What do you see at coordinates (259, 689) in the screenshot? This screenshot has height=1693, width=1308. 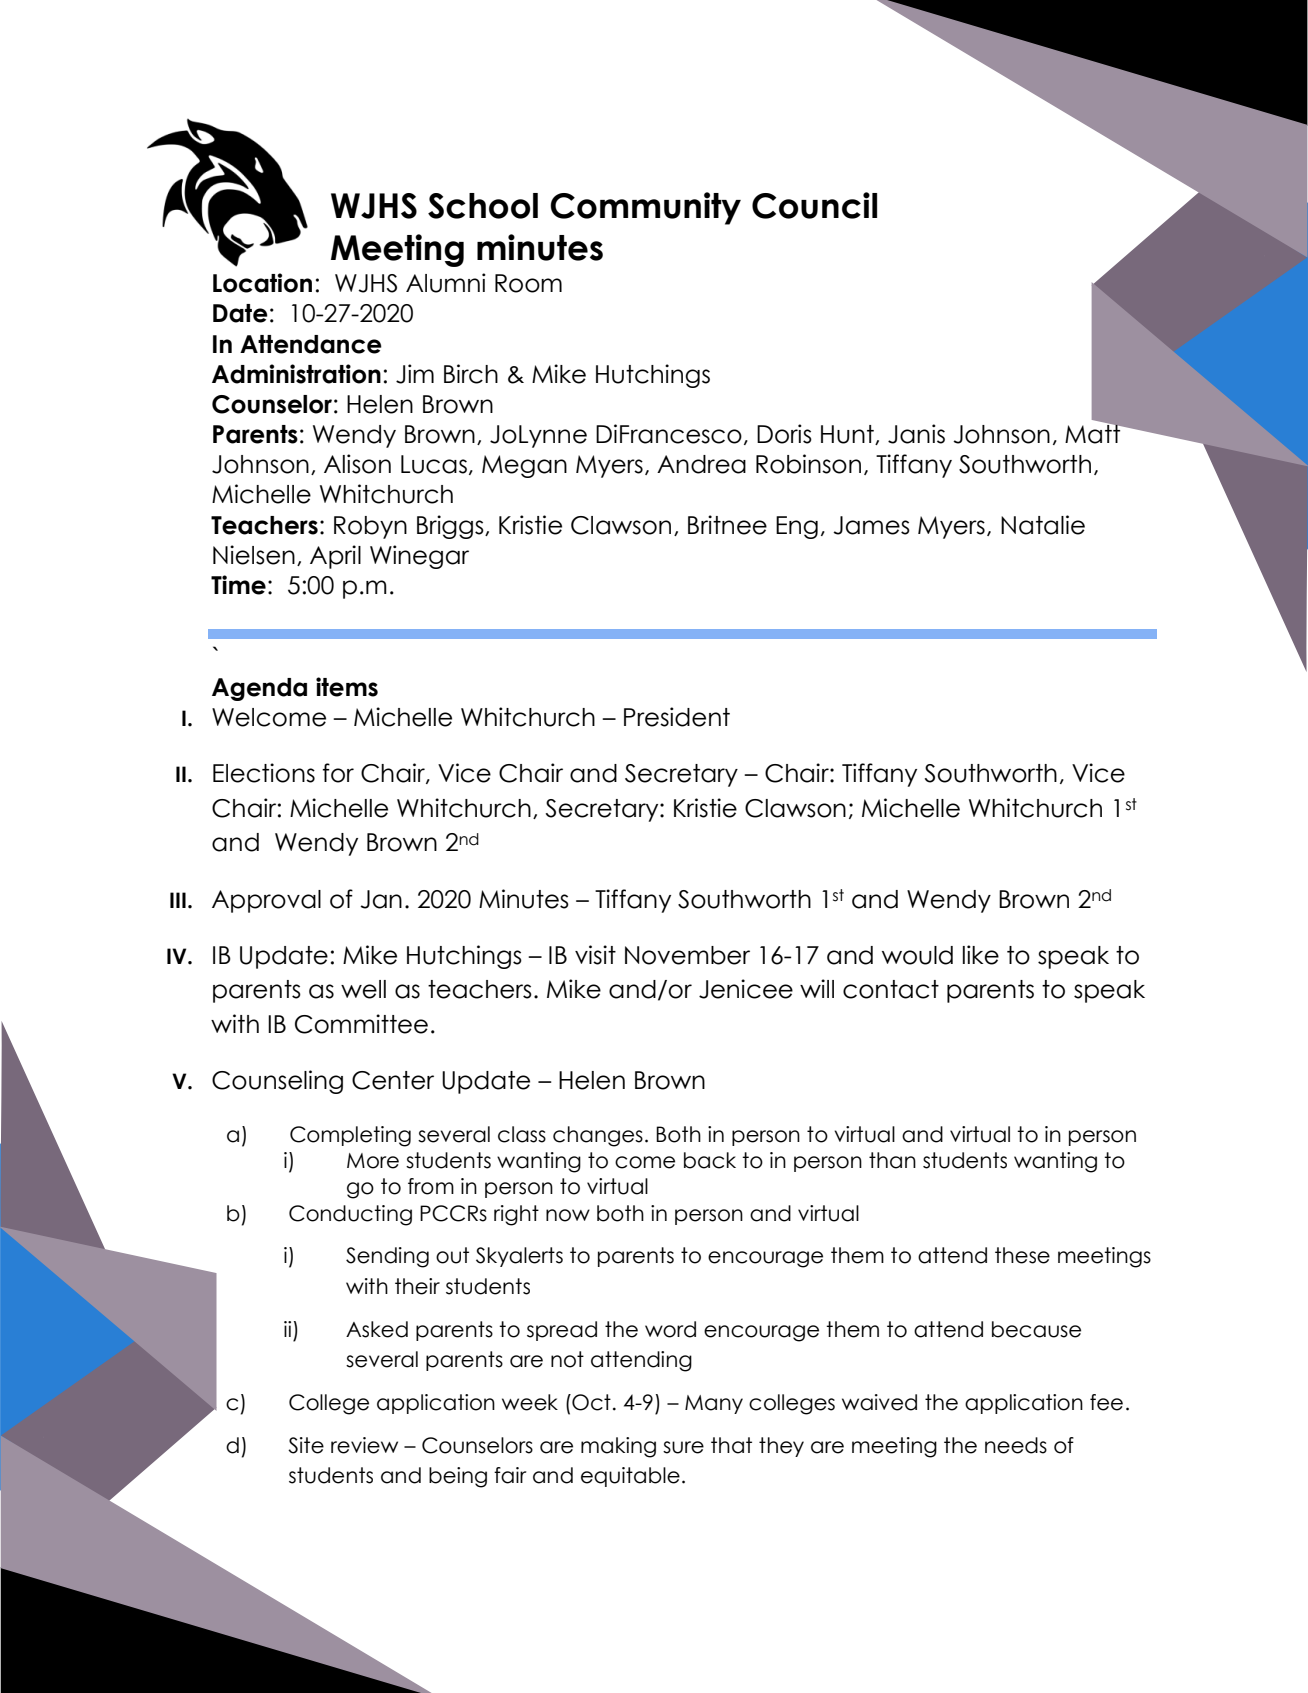 I see `Agenda` at bounding box center [259, 689].
